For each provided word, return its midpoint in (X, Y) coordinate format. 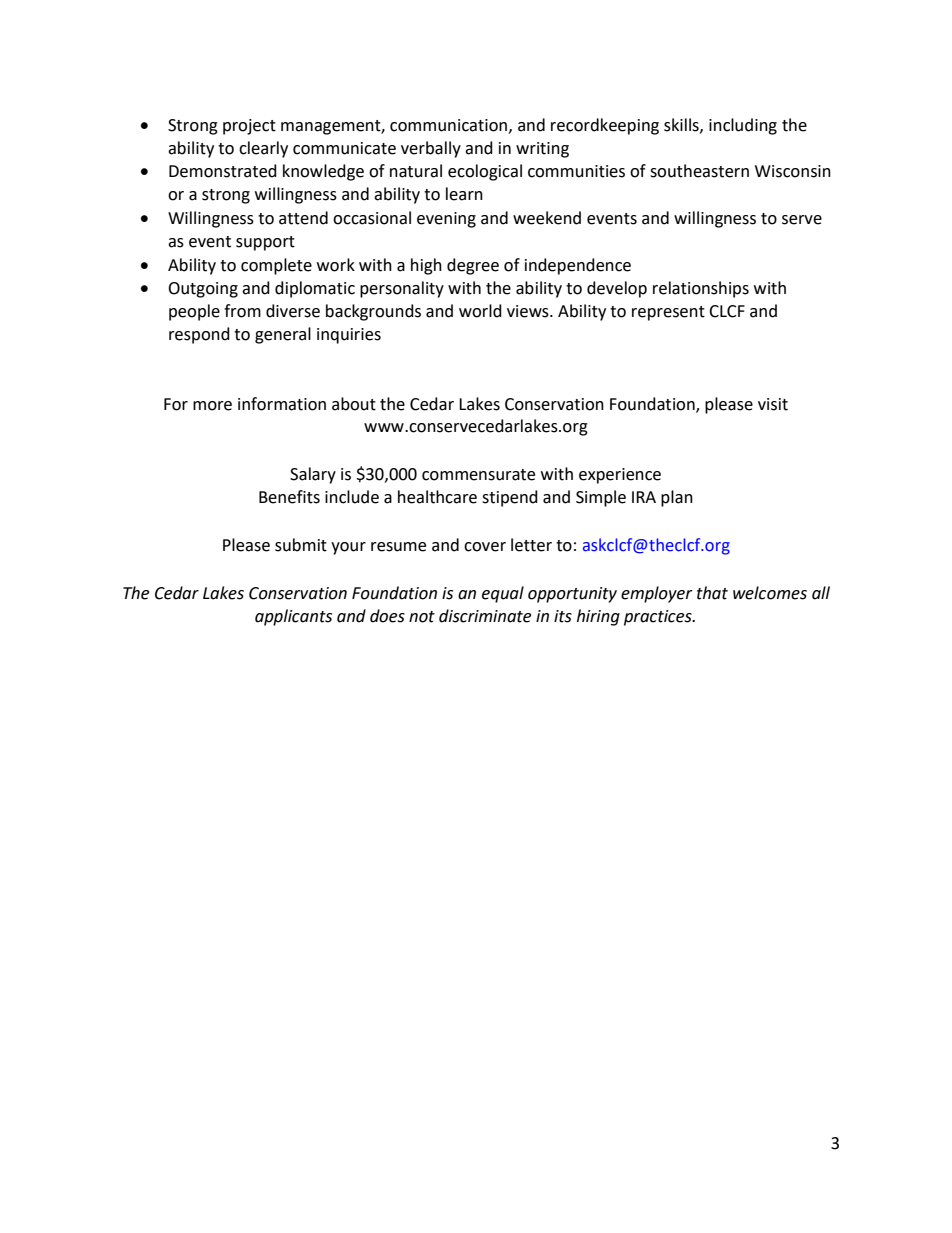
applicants (293, 617)
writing (542, 150)
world (480, 311)
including (743, 126)
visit (773, 404)
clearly (263, 149)
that (712, 593)
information (282, 404)
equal (503, 594)
